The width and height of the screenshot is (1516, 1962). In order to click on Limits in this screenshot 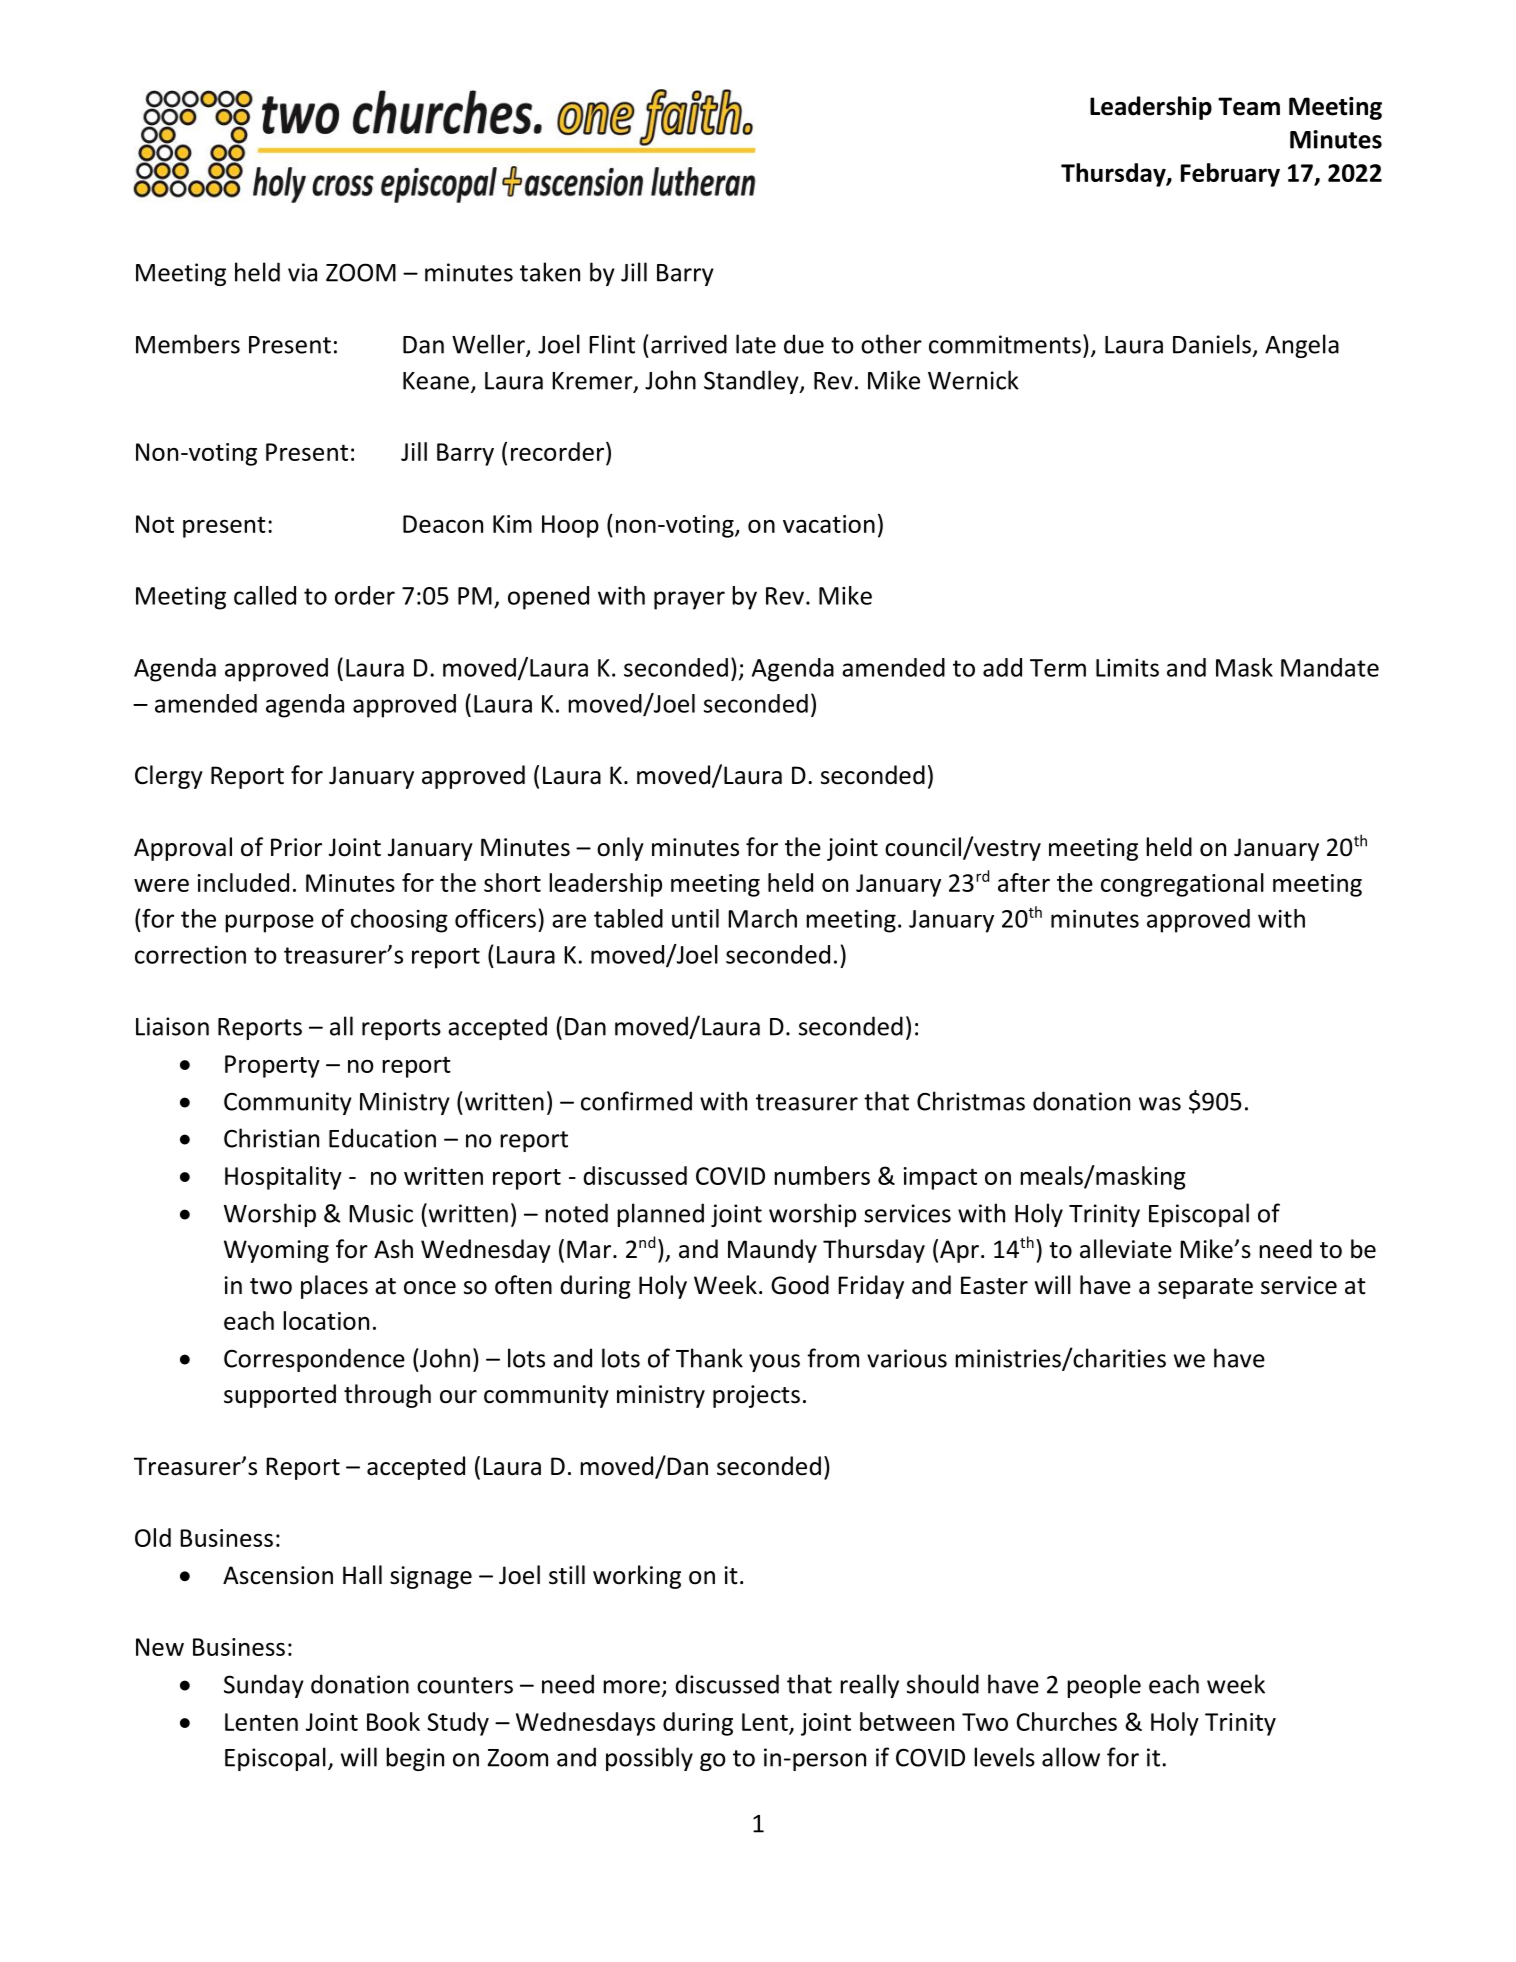, I will do `click(1127, 668)`.
